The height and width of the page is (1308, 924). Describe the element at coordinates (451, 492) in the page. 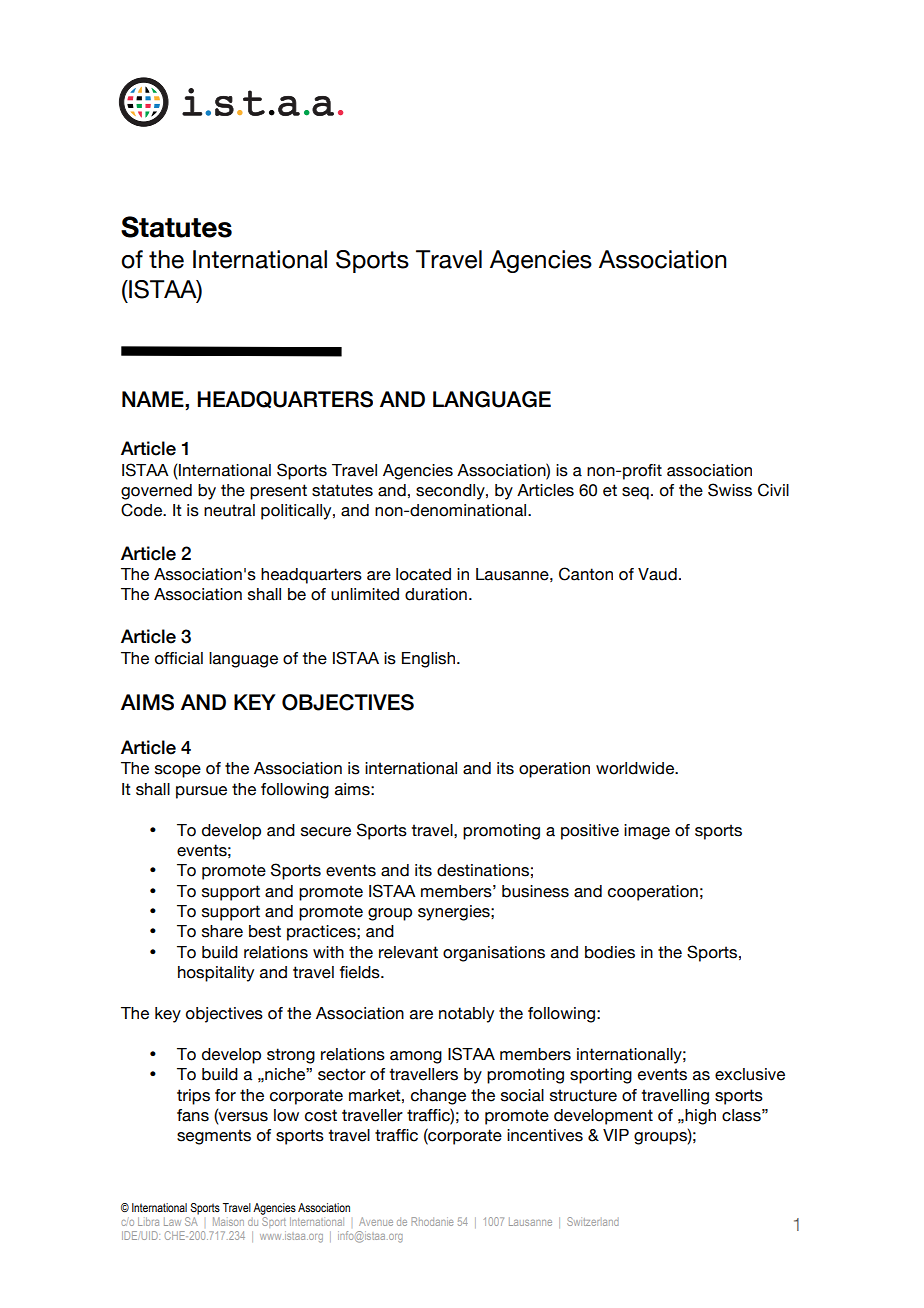

I see `secondly` at that location.
